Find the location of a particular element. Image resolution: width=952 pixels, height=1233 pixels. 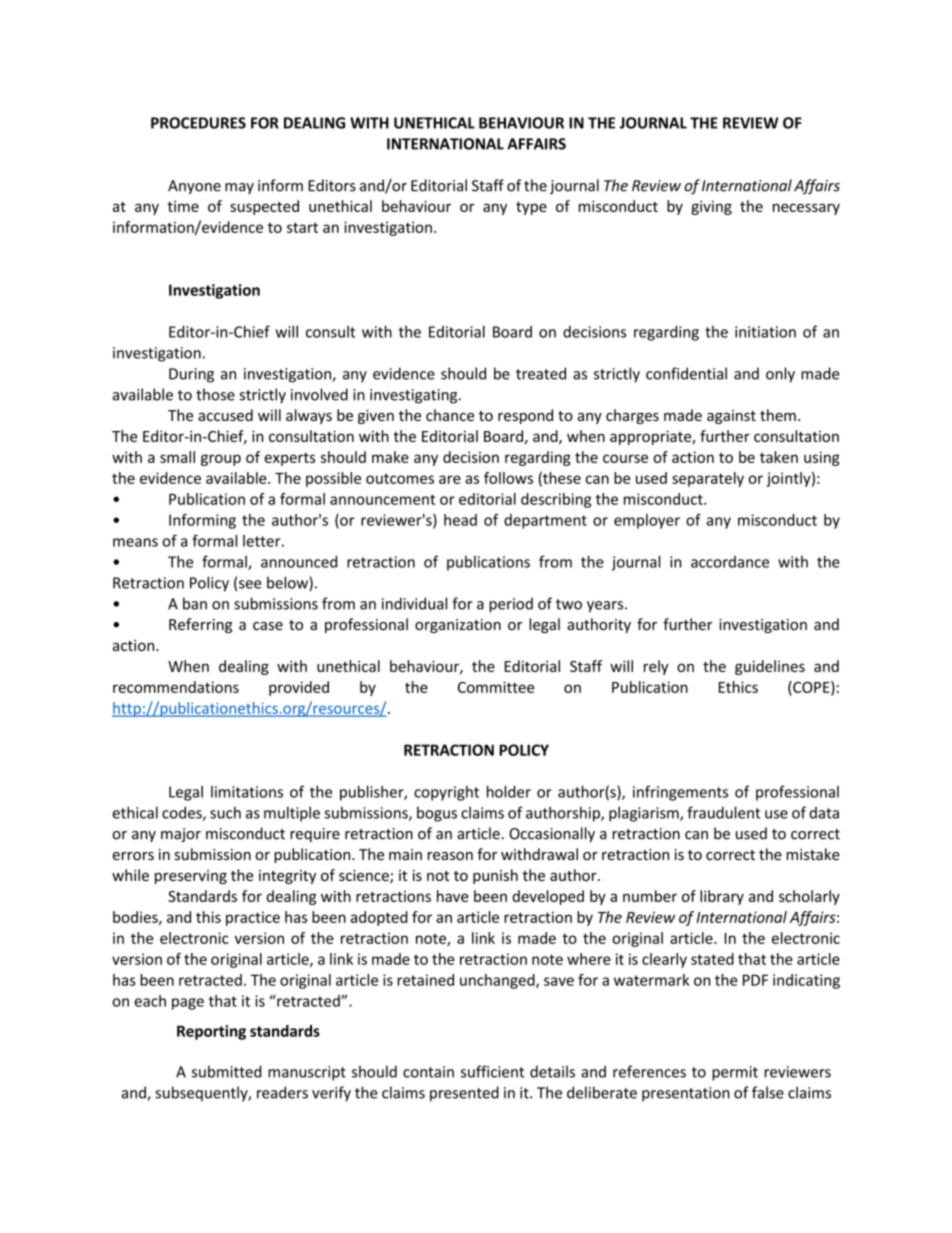

ban is located at coordinates (195, 603).
